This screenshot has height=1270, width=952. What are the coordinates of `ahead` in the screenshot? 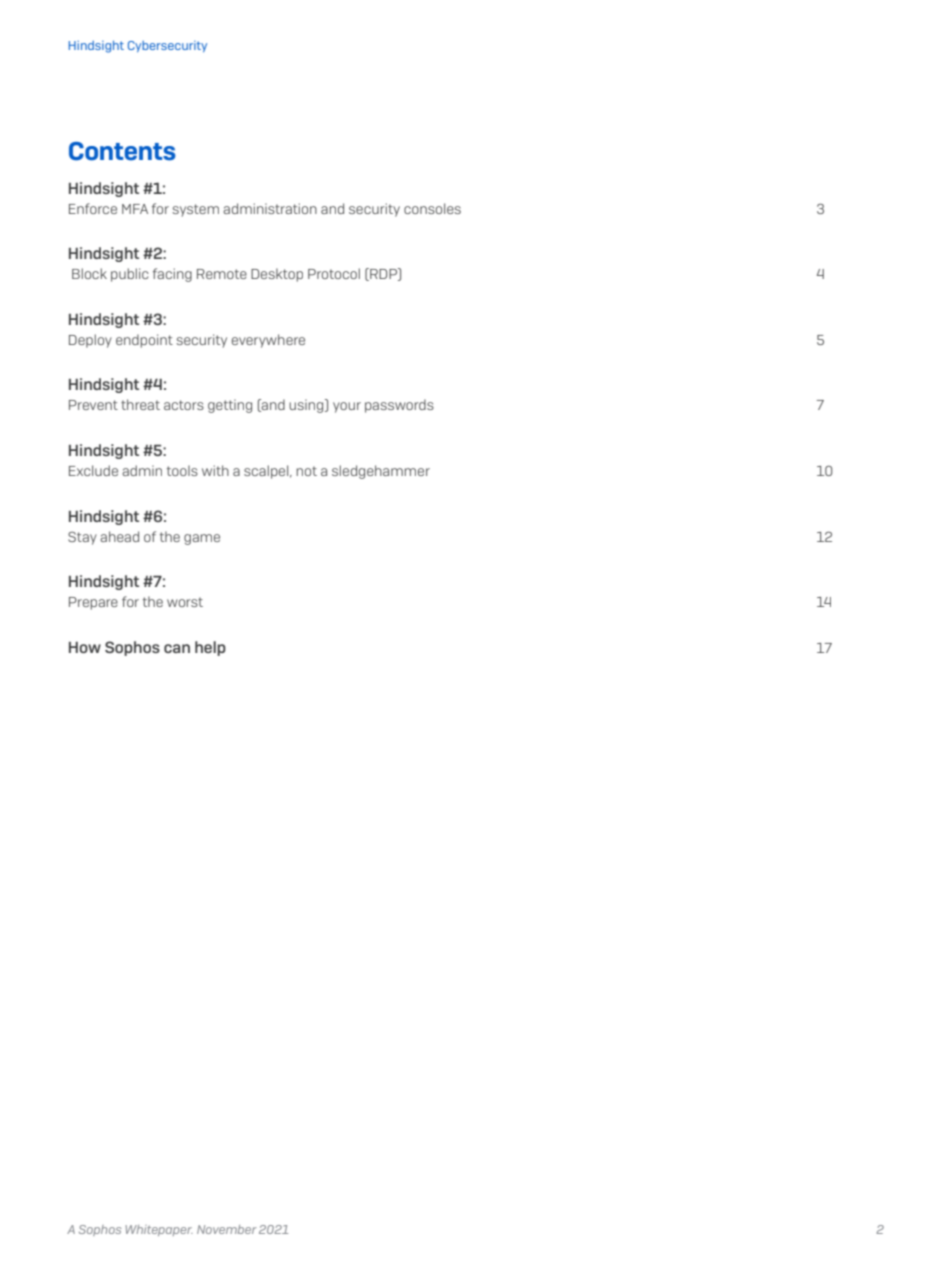 It's located at (119, 536).
